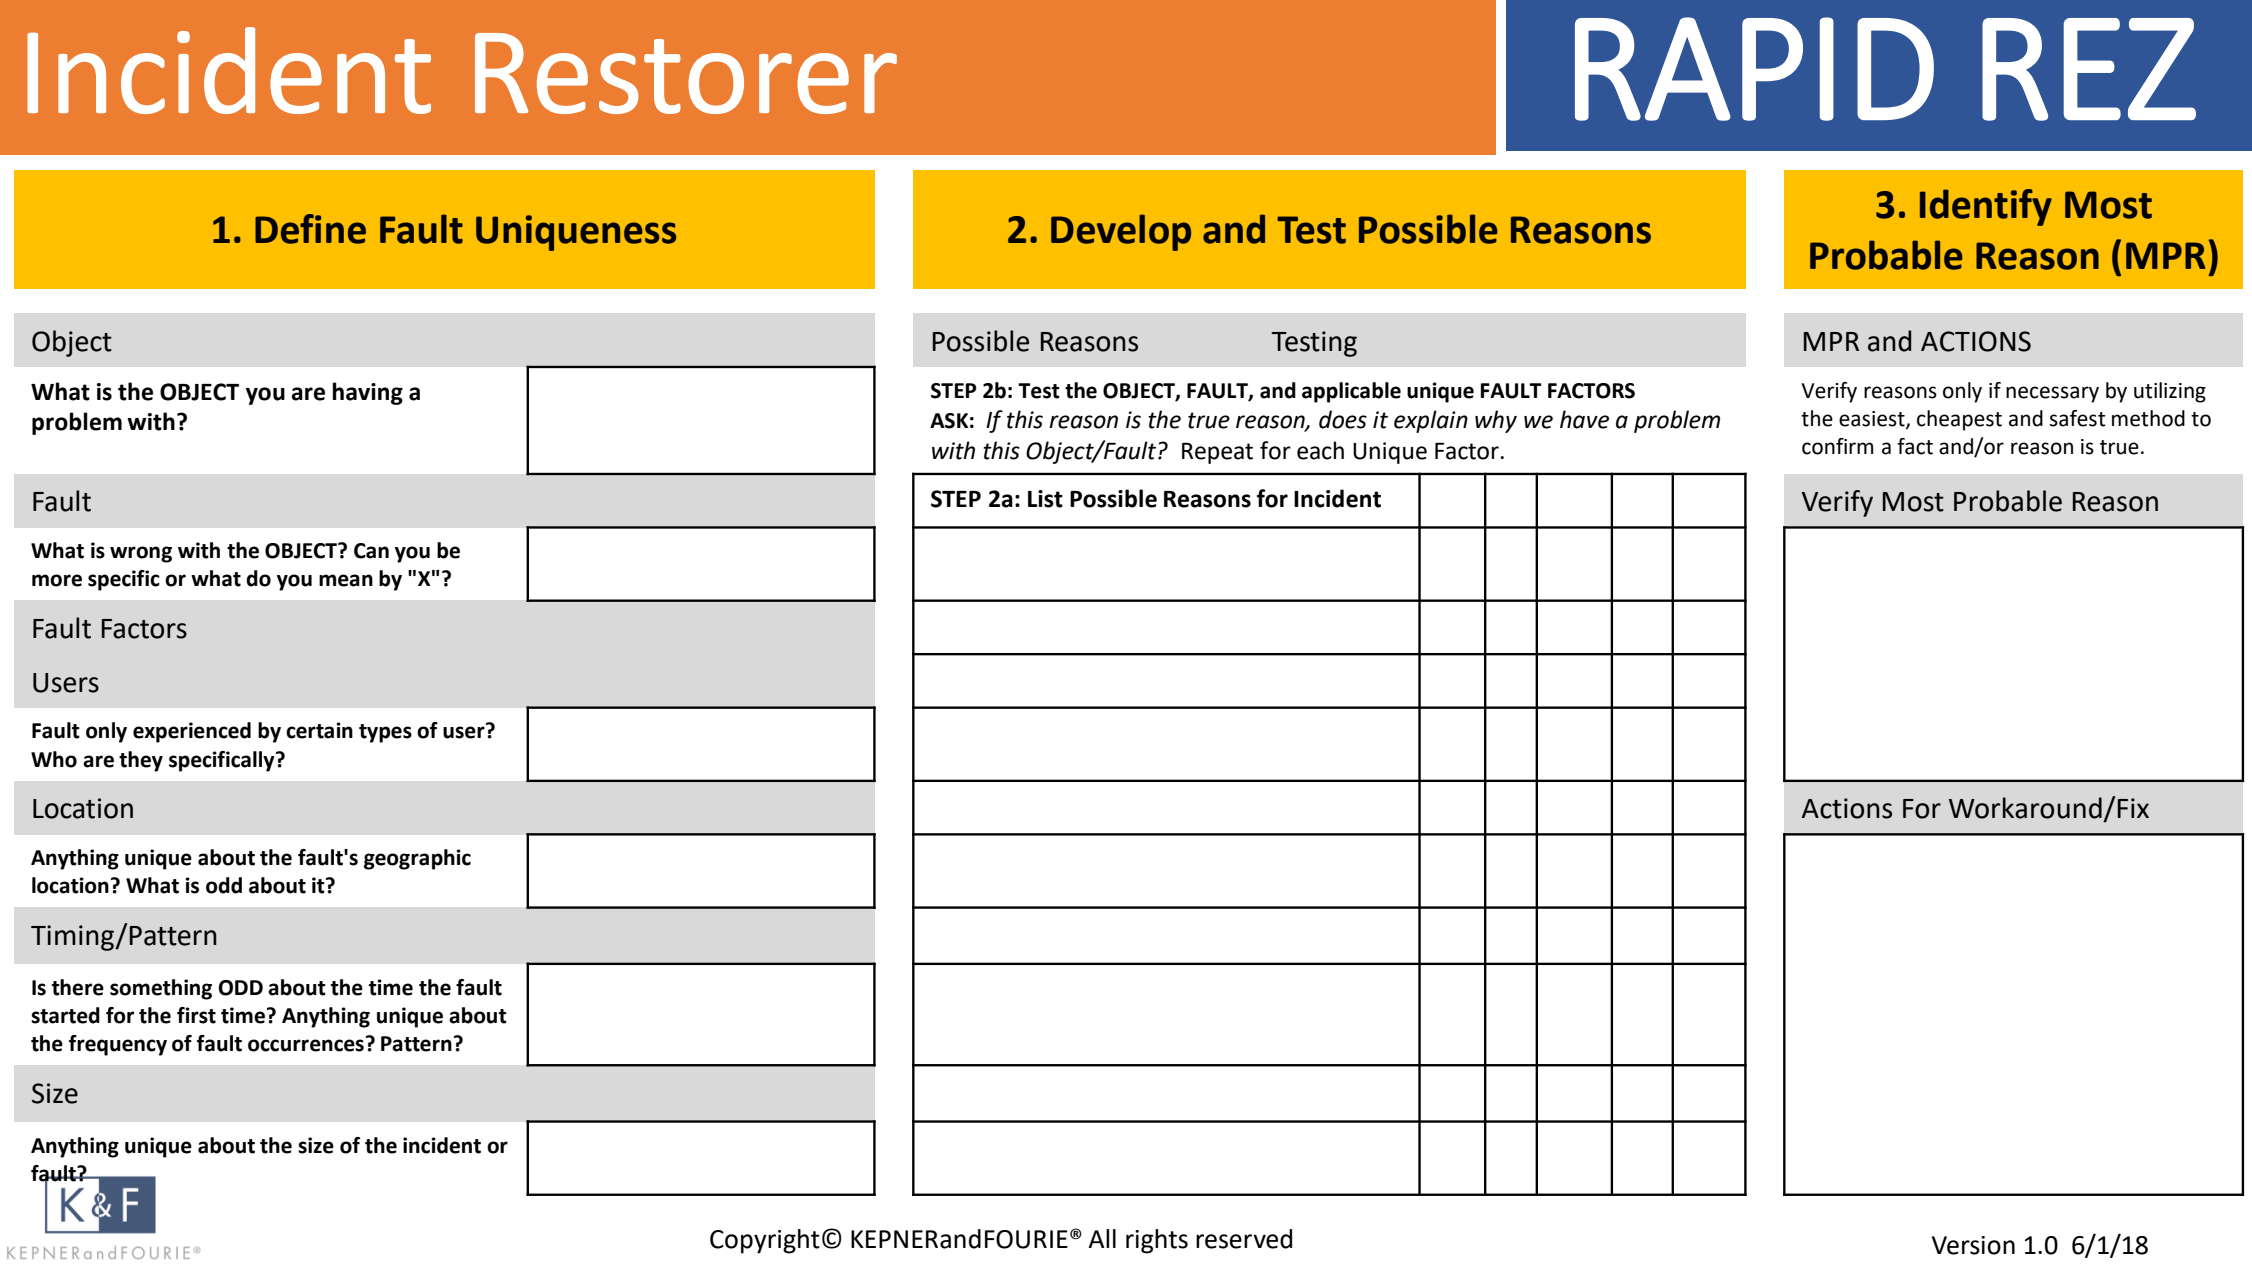 The width and height of the screenshot is (2252, 1267). I want to click on Copyright, so click(765, 1241).
